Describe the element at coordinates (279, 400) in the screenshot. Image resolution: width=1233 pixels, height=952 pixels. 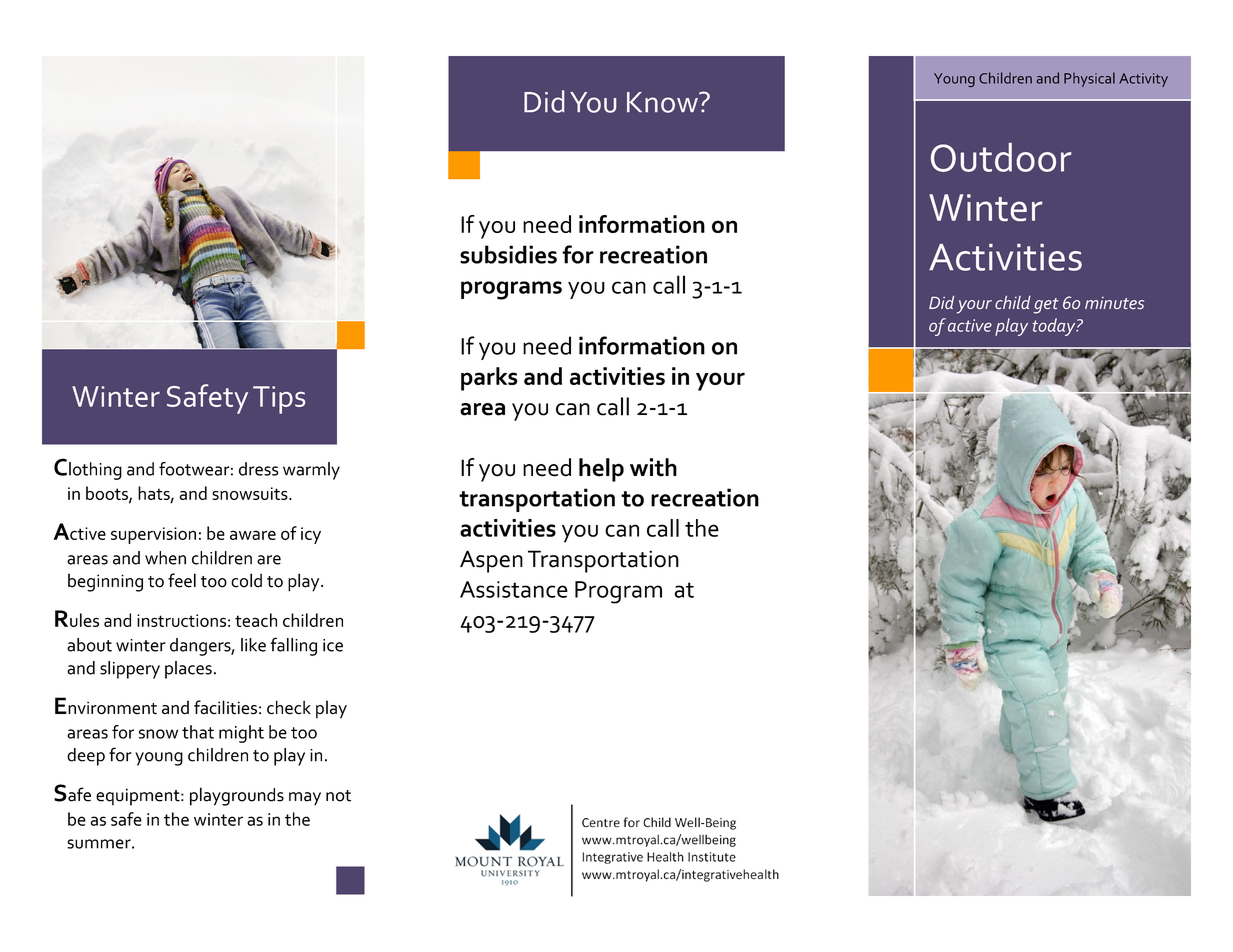
I see `Tips` at that location.
